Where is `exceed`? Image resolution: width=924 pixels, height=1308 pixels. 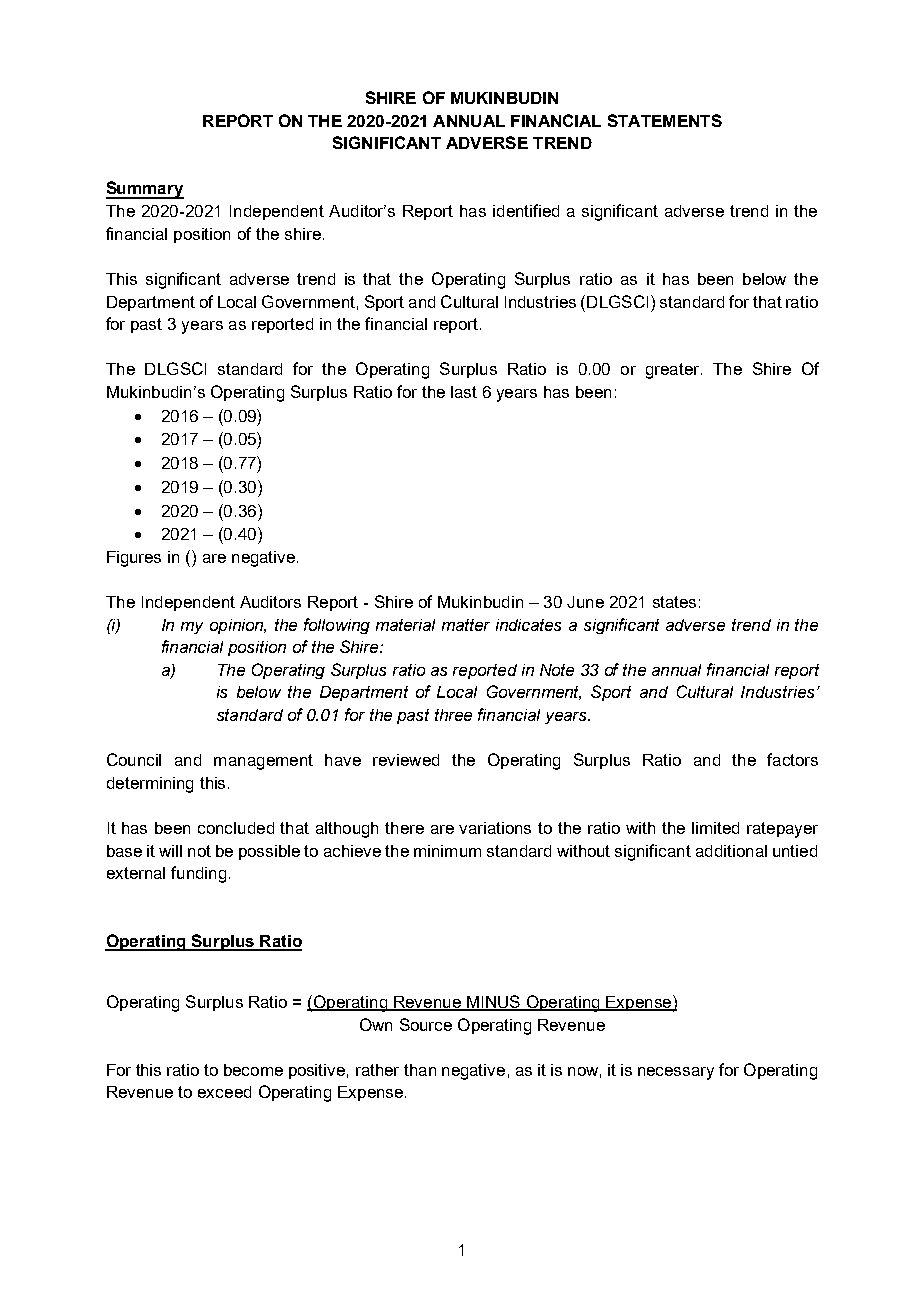
exceed is located at coordinates (224, 1092).
